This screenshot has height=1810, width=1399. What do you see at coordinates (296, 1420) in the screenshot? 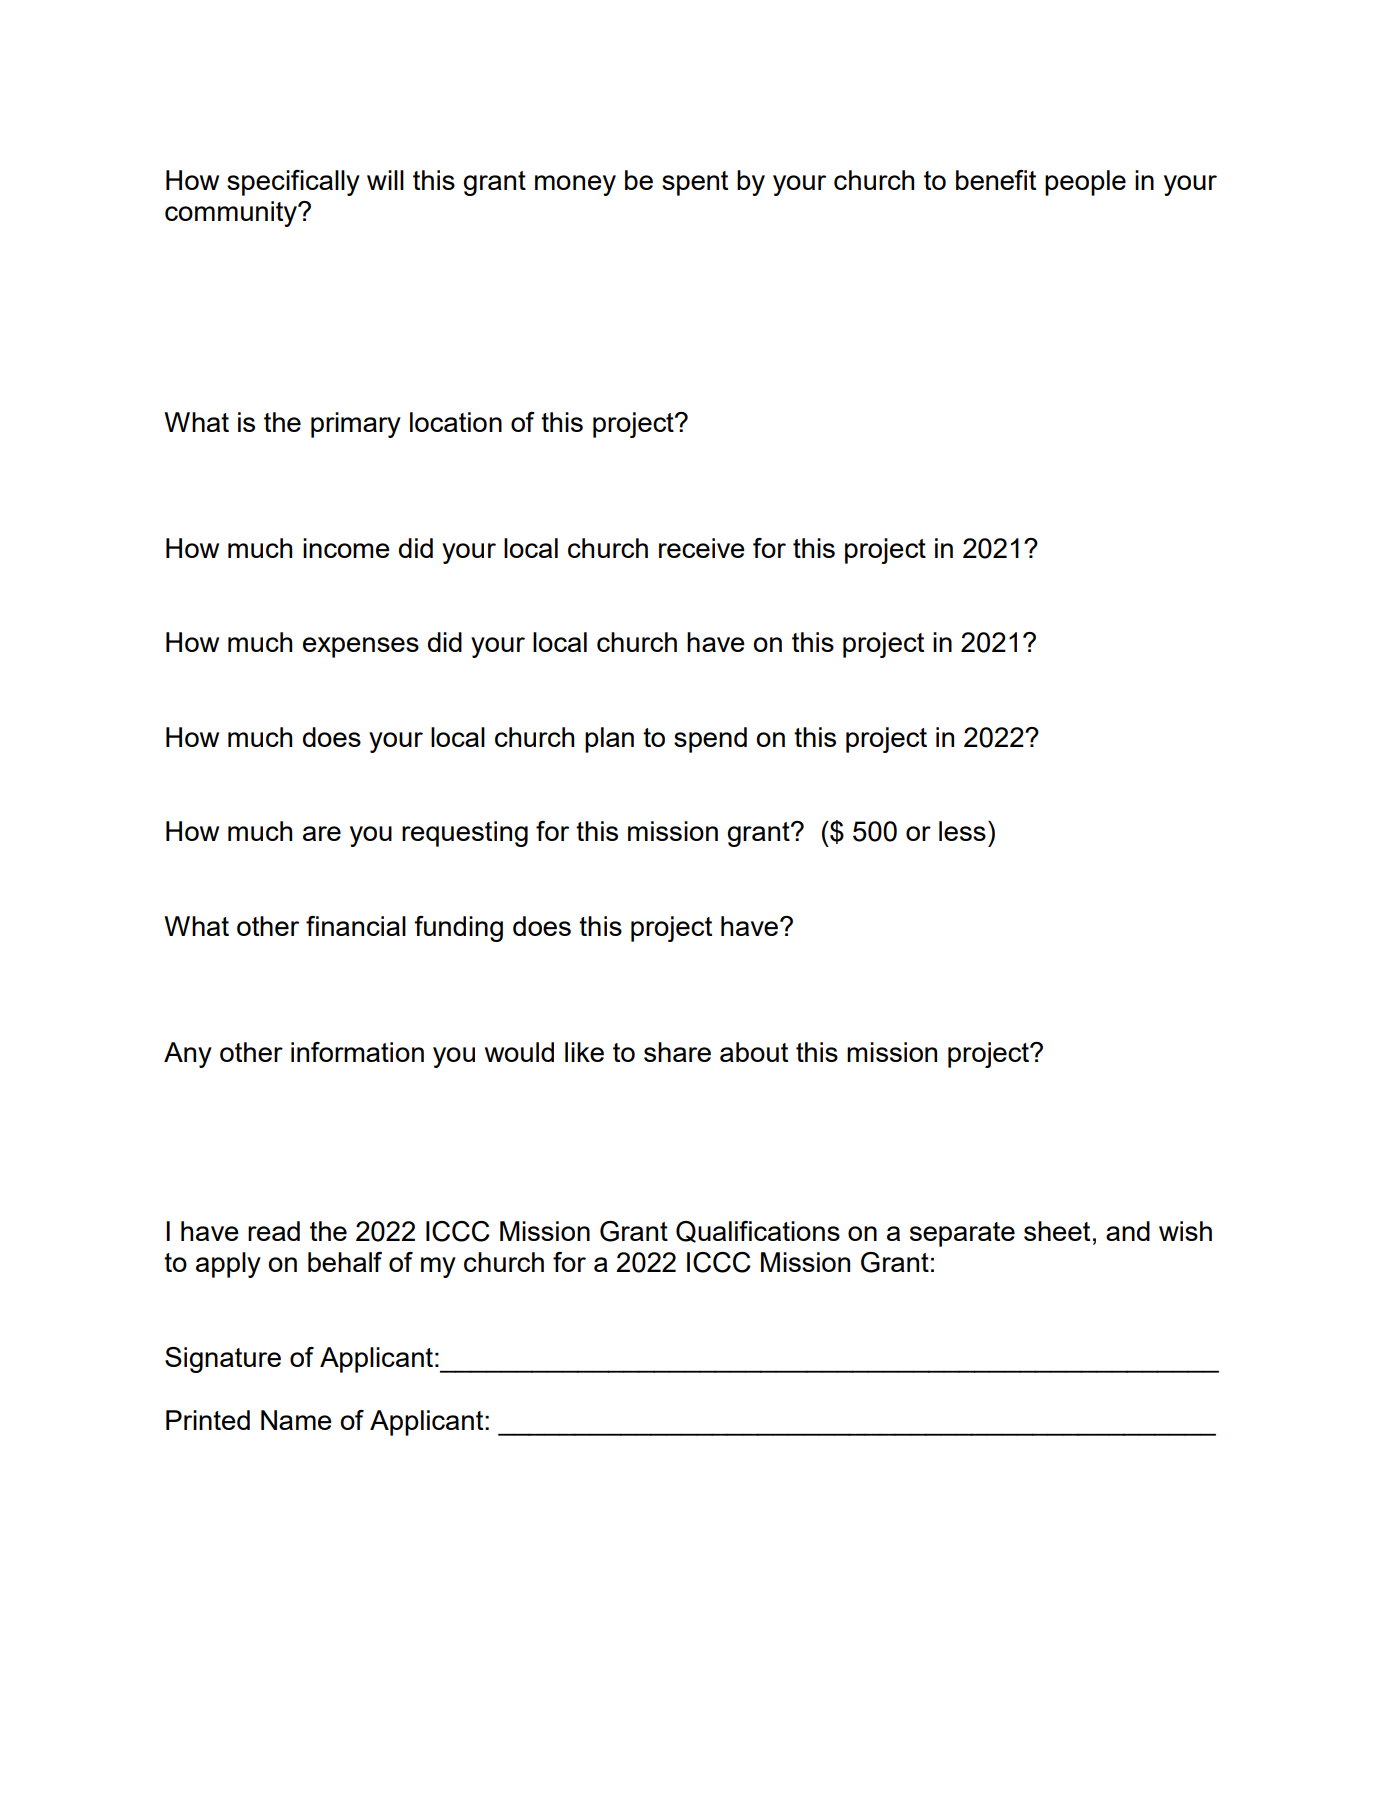
I see `Name` at bounding box center [296, 1420].
